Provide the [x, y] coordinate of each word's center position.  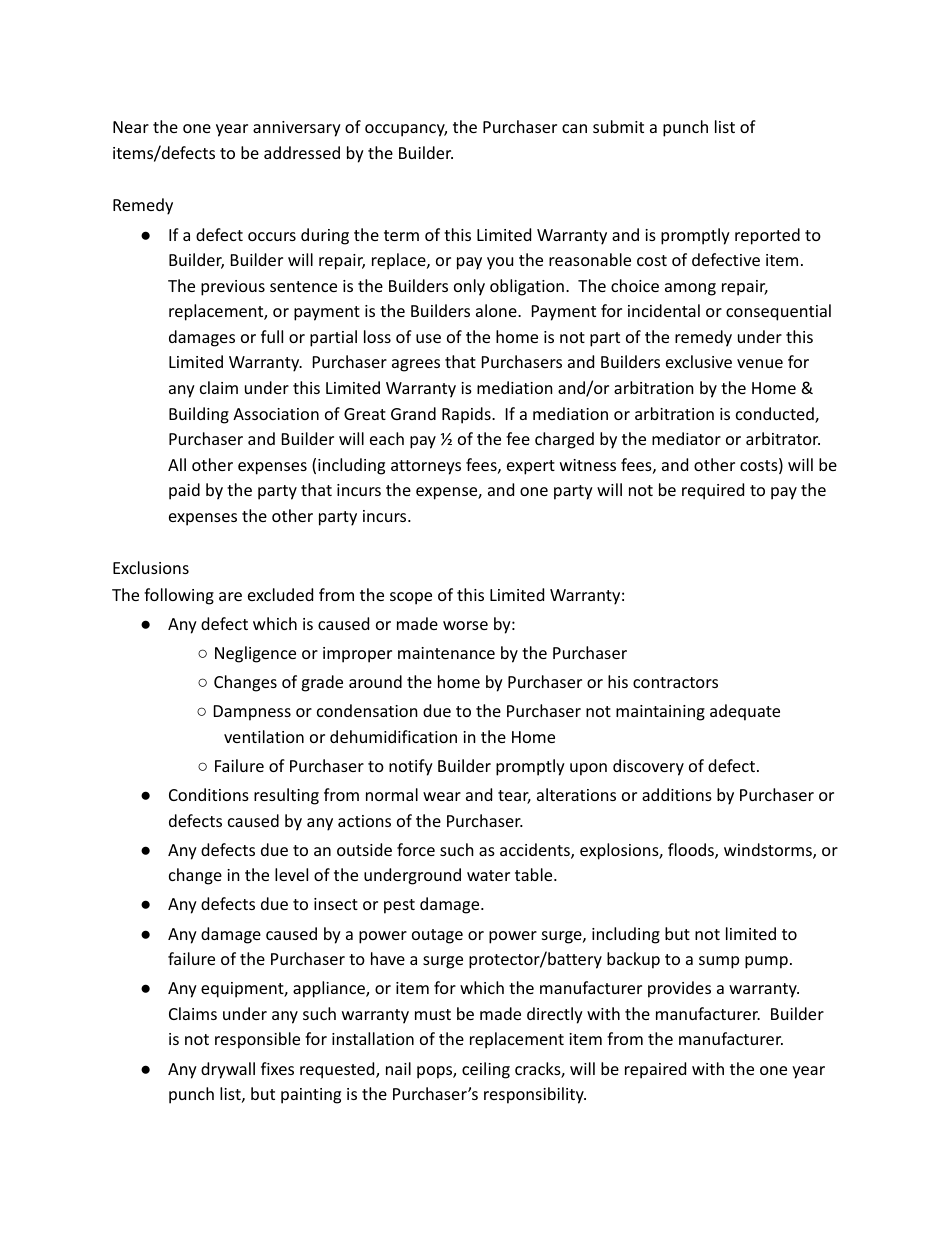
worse [465, 625]
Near [131, 127]
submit [618, 126]
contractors [675, 682]
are [230, 596]
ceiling [486, 1070]
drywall [228, 1070]
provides [679, 989]
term [401, 235]
